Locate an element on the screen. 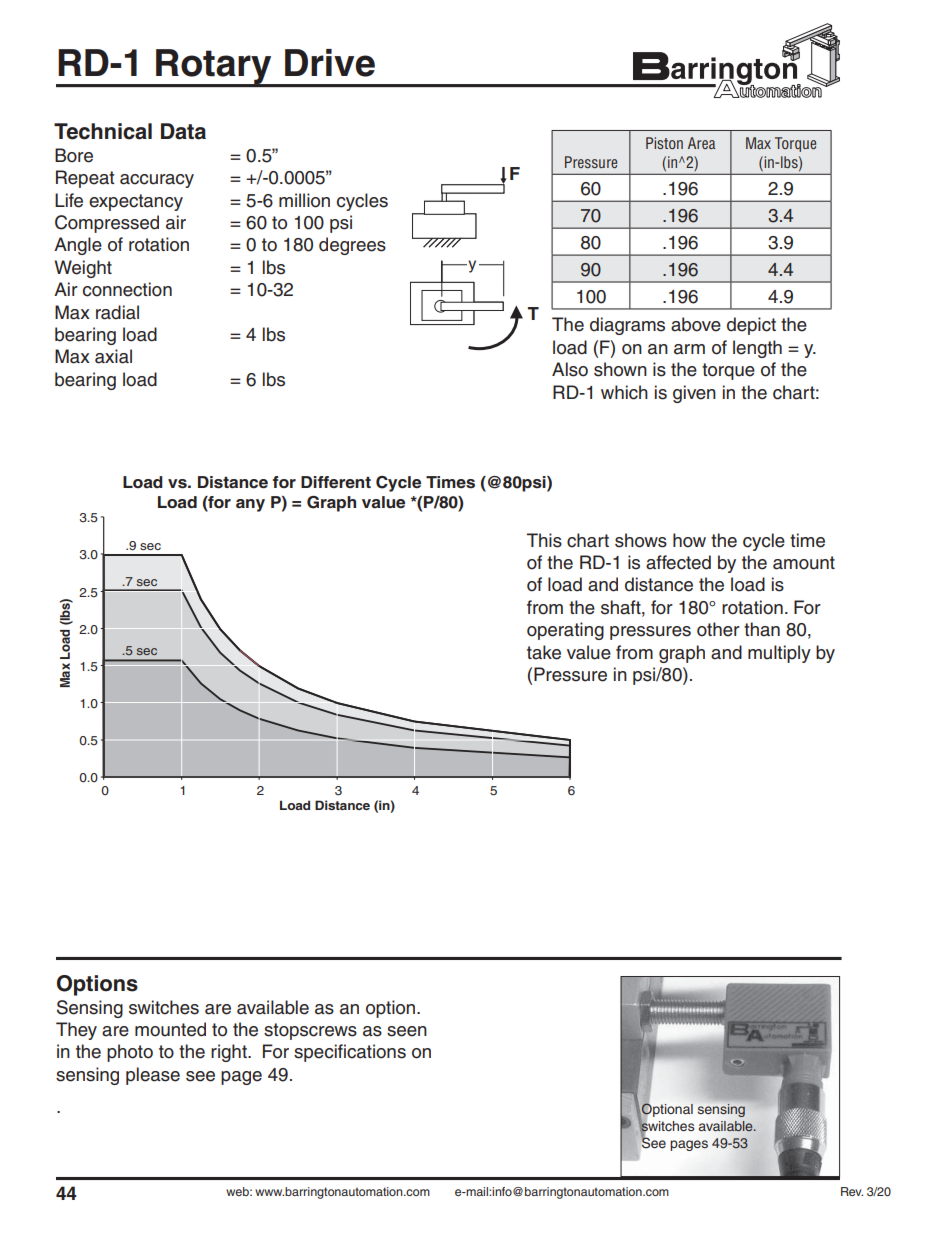 Image resolution: width=952 pixels, height=1233 pixels. Rev is located at coordinates (852, 1191).
